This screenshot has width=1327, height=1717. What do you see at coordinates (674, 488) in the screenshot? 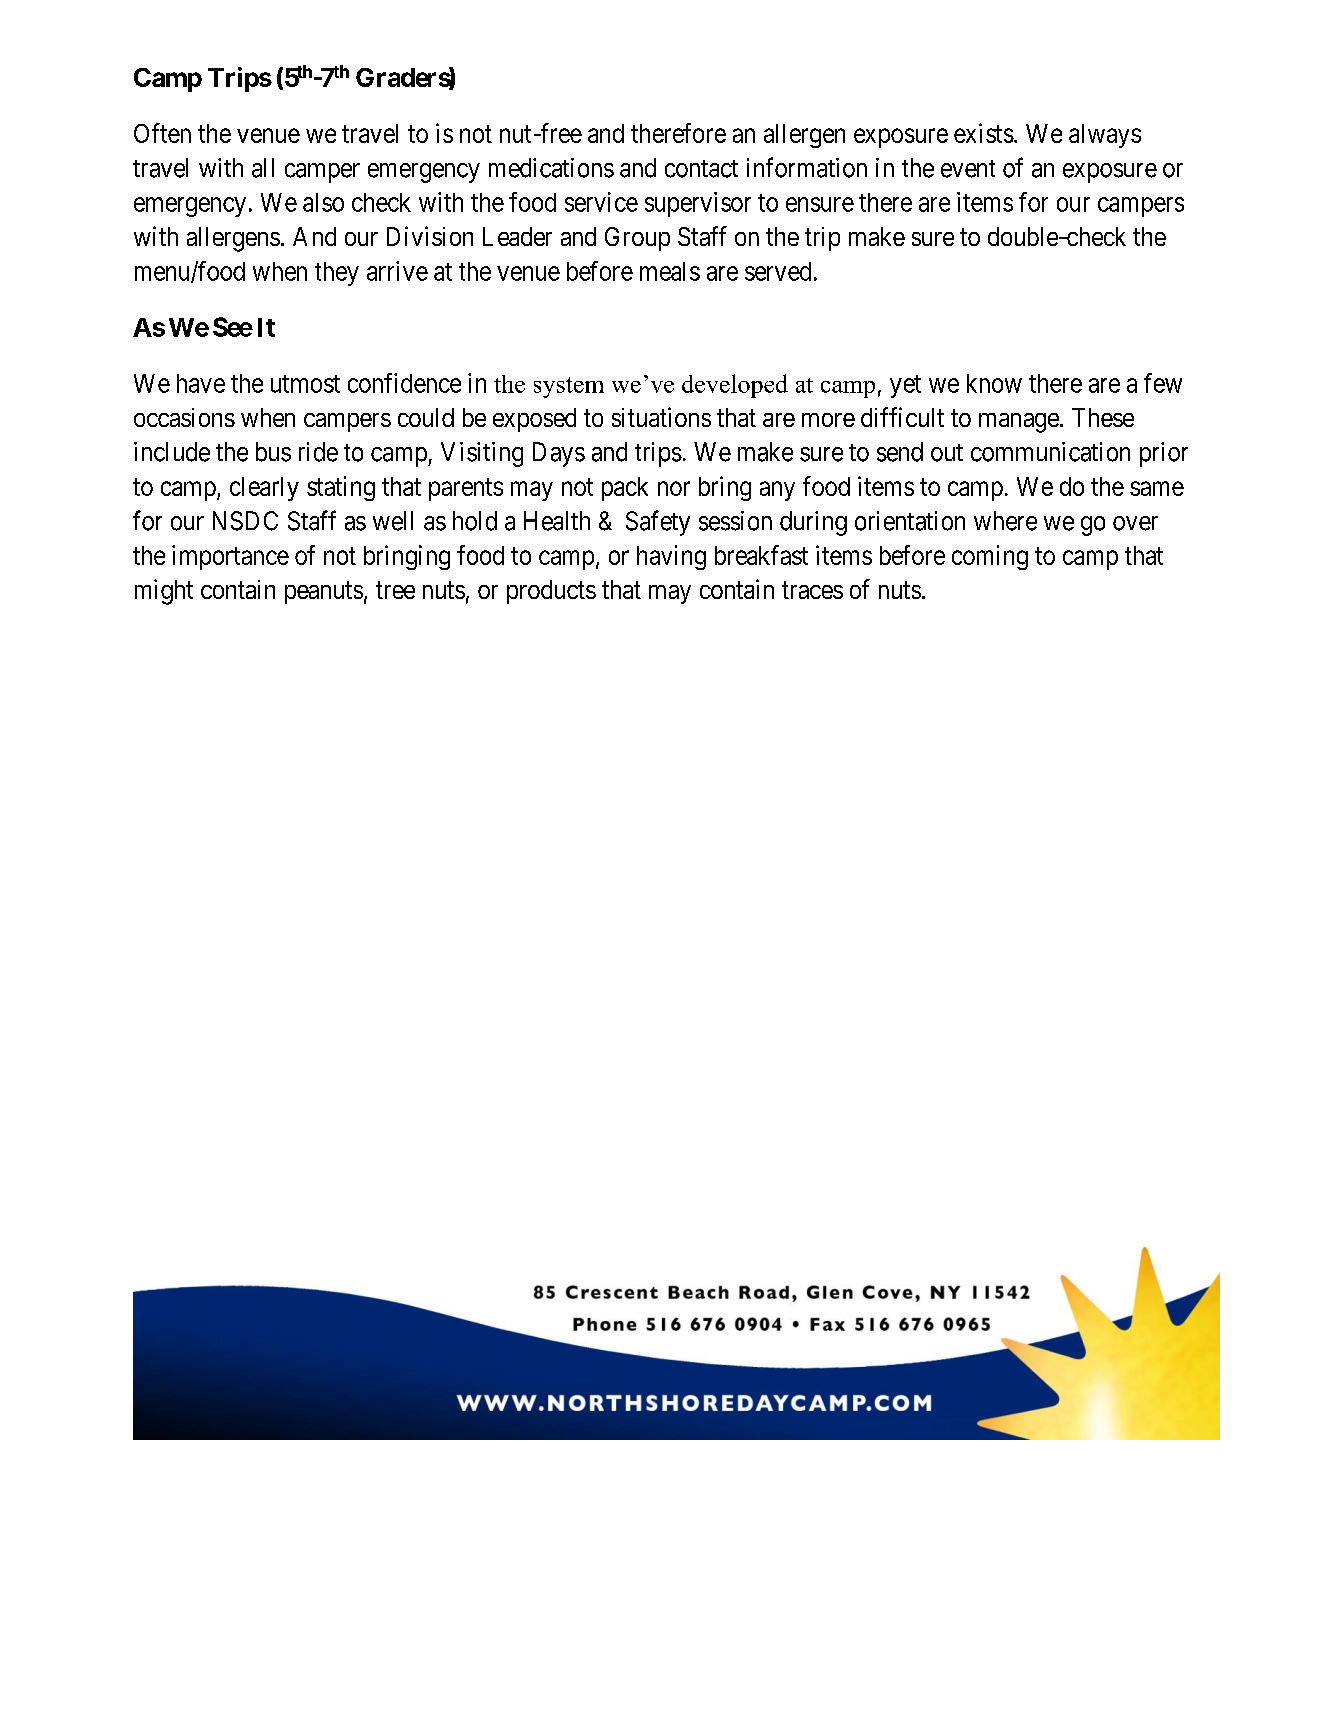
I see `nor` at bounding box center [674, 488].
